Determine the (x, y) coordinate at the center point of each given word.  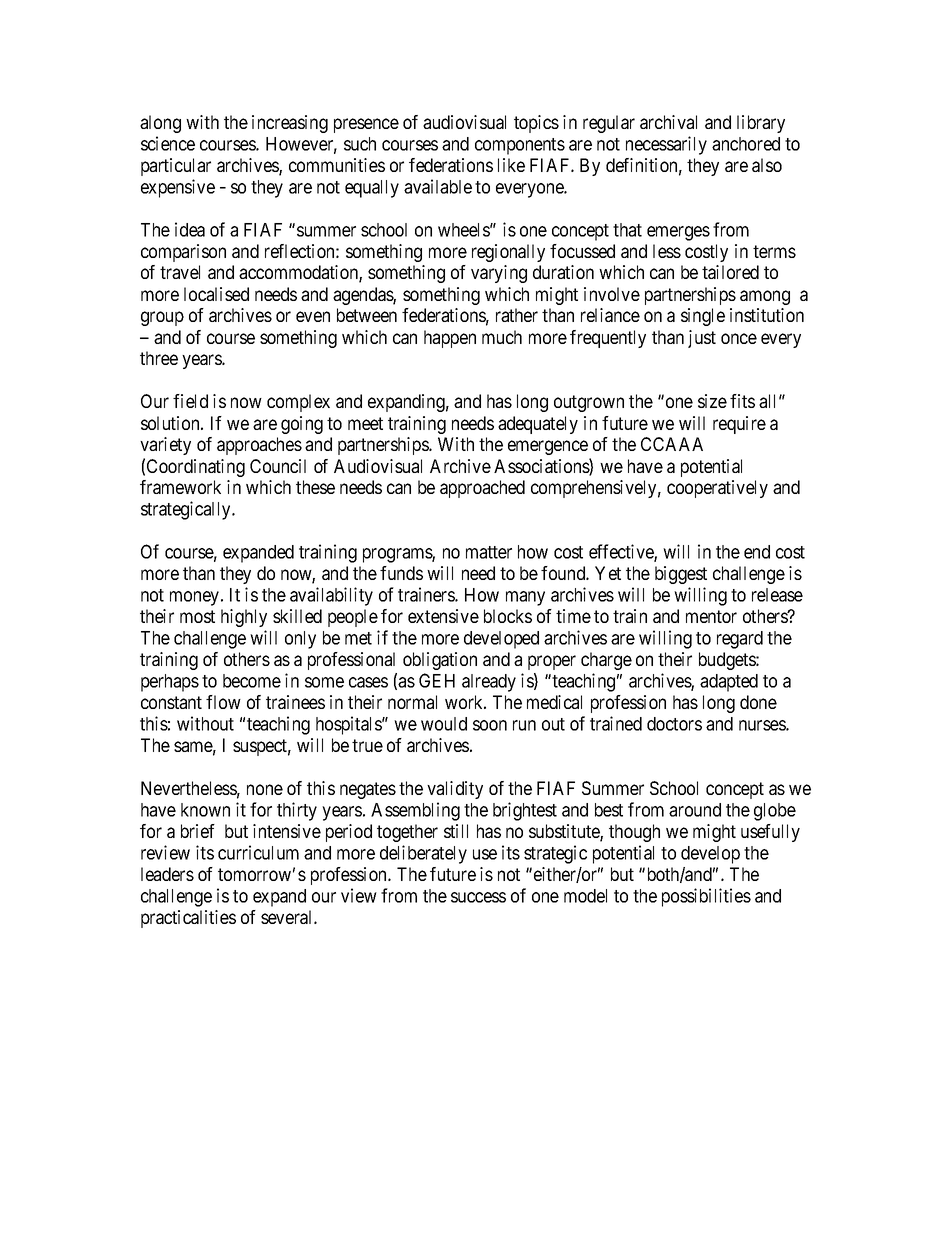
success (478, 897)
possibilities (706, 897)
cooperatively (717, 489)
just (702, 339)
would (444, 724)
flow (223, 702)
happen (450, 339)
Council (278, 466)
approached (482, 489)
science (168, 143)
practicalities (188, 919)
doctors (674, 724)
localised (216, 294)
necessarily (666, 145)
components (520, 146)
